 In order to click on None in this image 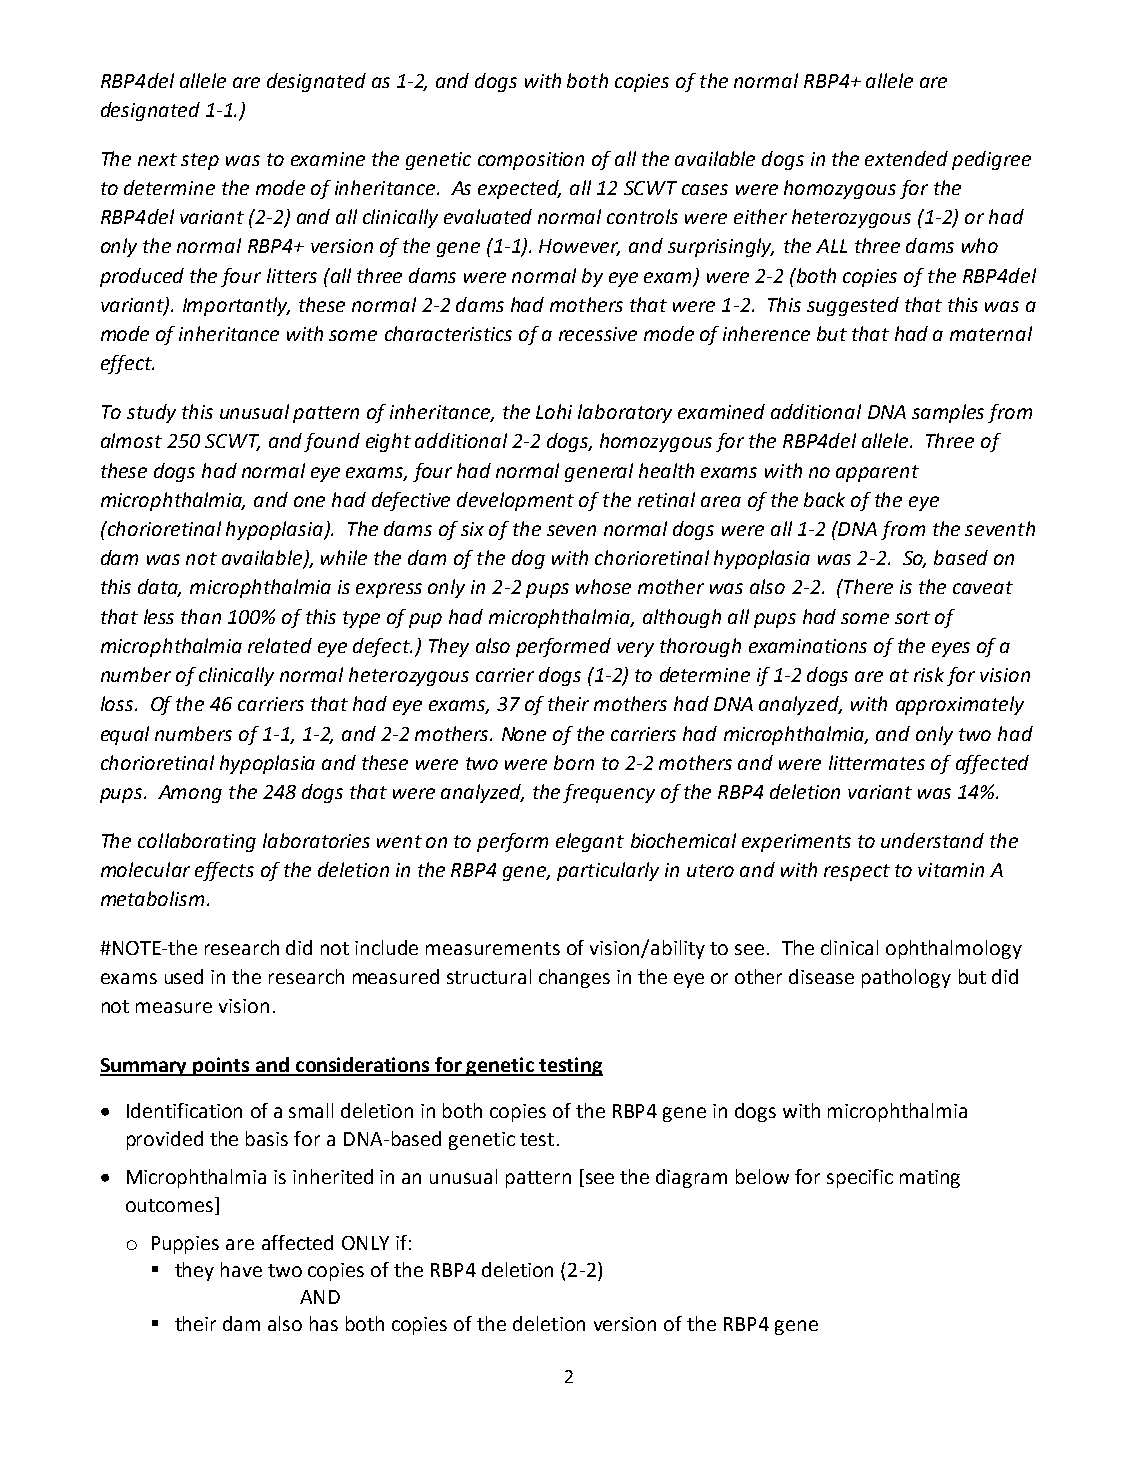, I will do `click(524, 734)`.
